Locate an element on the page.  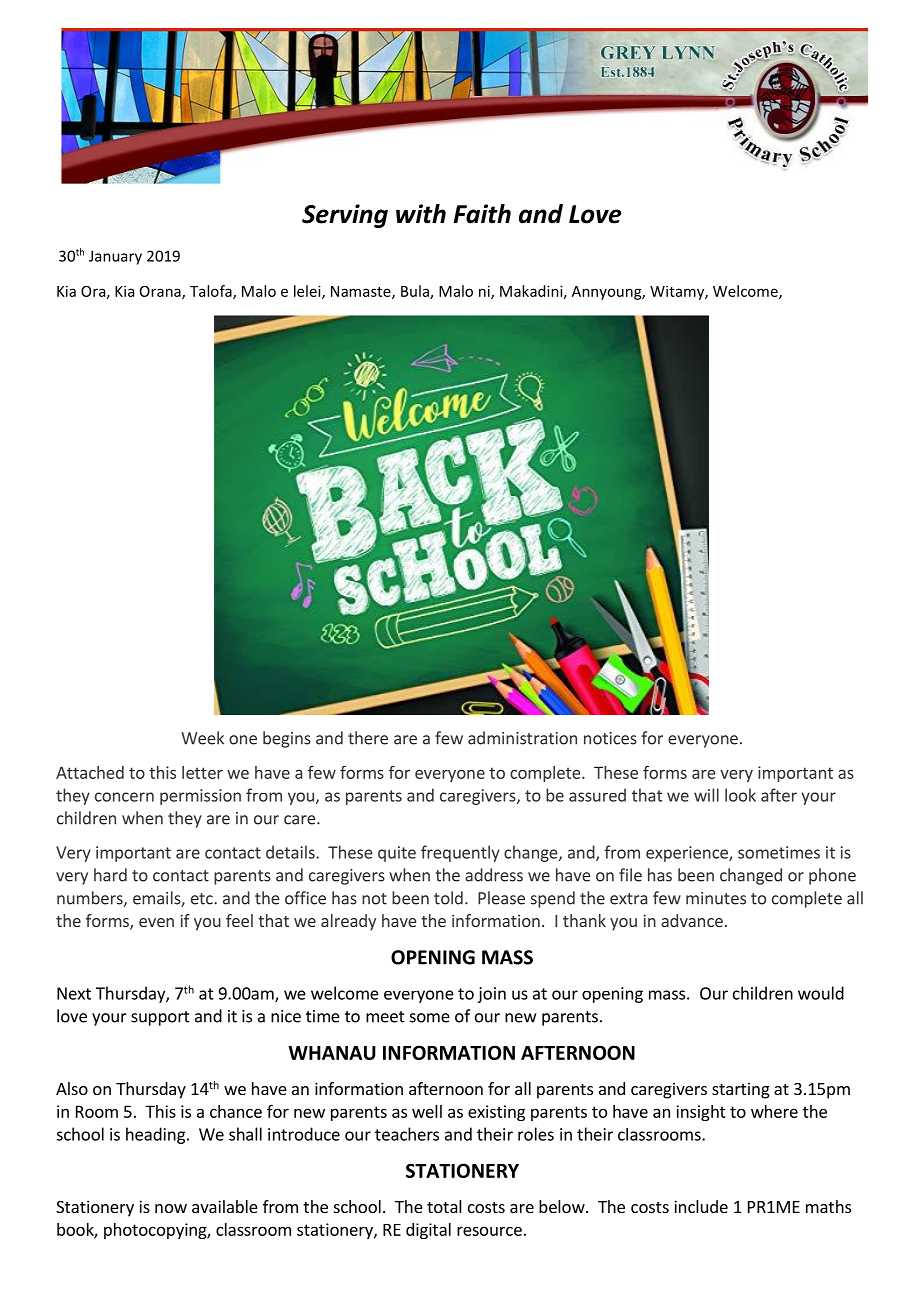
January is located at coordinates (115, 257).
